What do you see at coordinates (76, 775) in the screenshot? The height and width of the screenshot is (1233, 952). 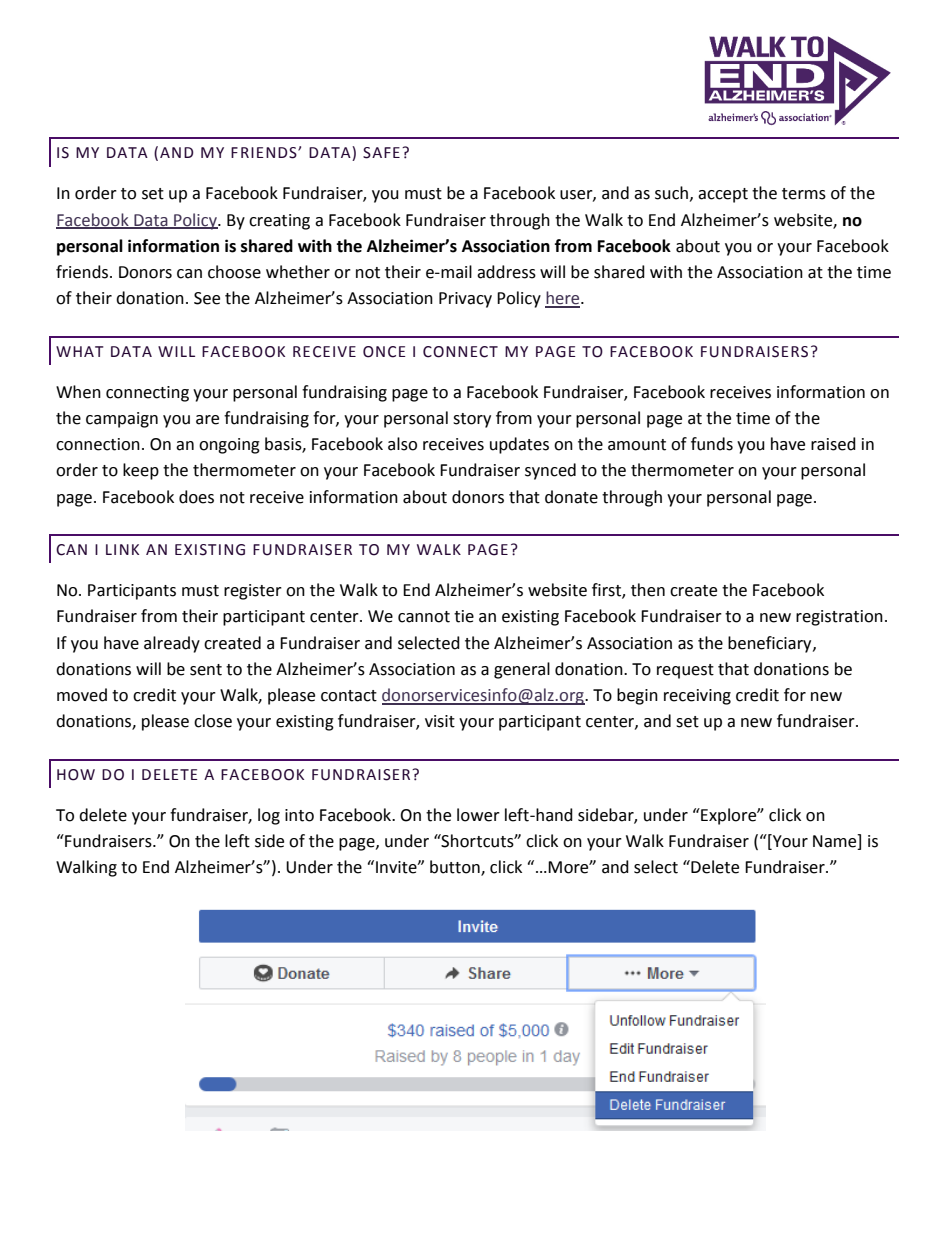 I see `HOW` at bounding box center [76, 775].
